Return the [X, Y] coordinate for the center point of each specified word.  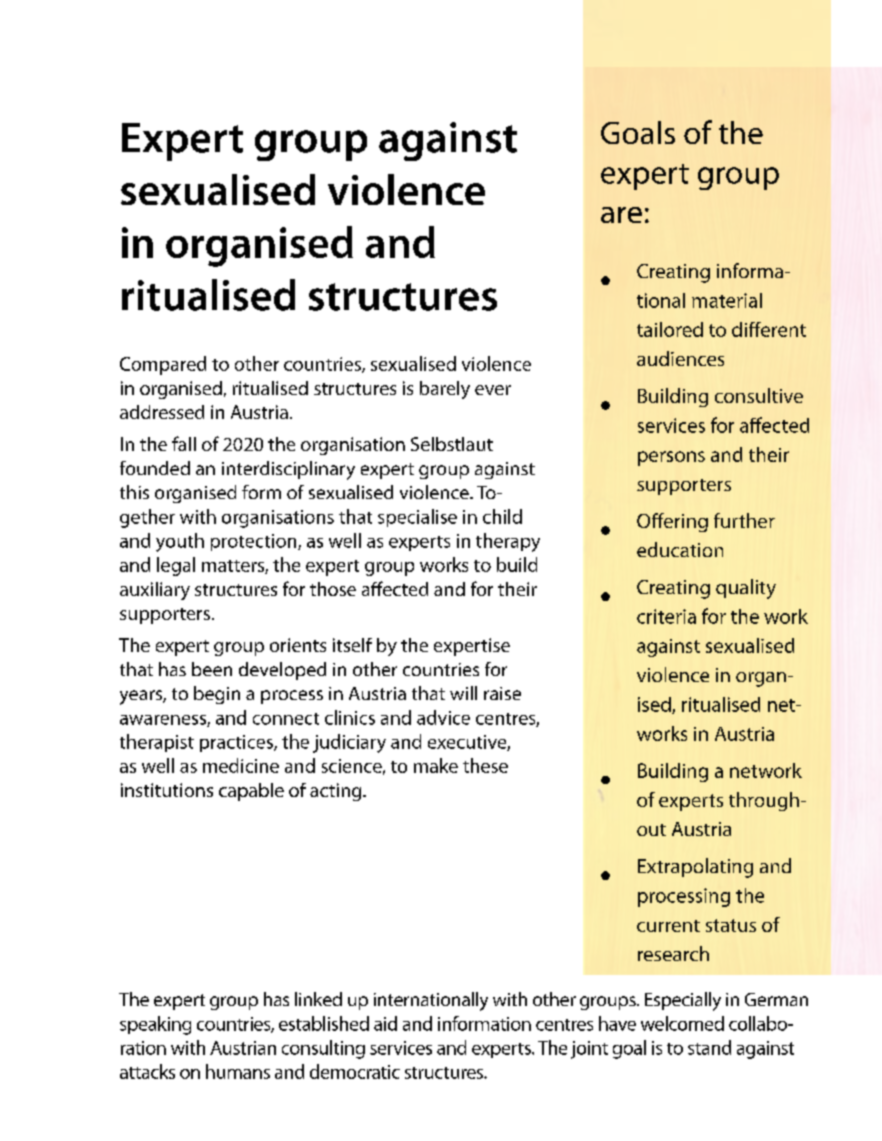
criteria [666, 616]
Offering [672, 522]
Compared [163, 365]
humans [238, 1071]
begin [217, 695]
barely [445, 390]
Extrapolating [695, 868]
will [463, 693]
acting [337, 792]
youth [180, 542]
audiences [680, 358]
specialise [417, 518]
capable [251, 792]
